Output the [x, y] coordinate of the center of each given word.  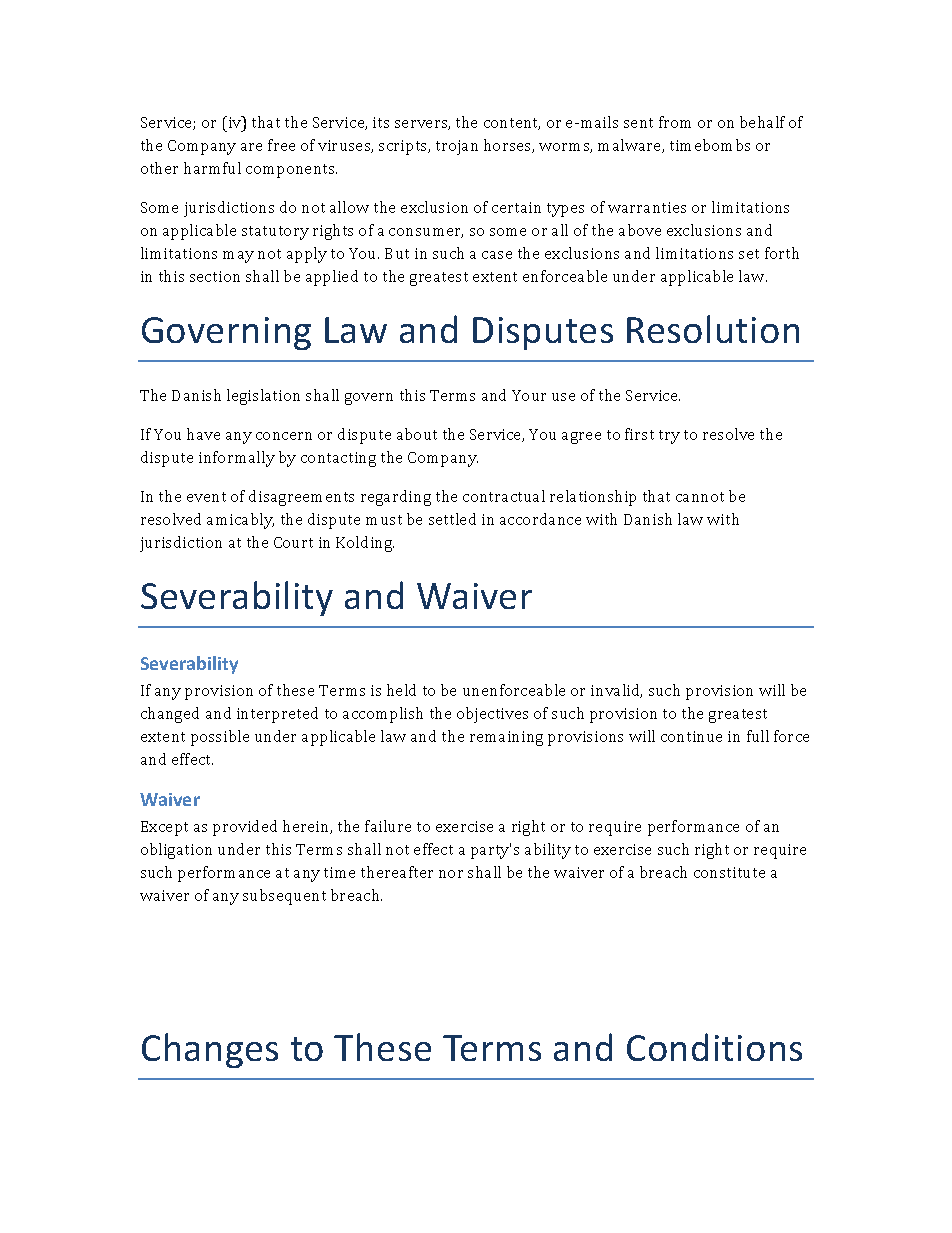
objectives [492, 715]
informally [237, 459]
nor [451, 874]
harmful [212, 168]
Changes [210, 1050]
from [675, 122]
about [417, 434]
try [669, 437]
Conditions [714, 1047]
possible [220, 738]
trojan [457, 147]
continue [691, 736]
